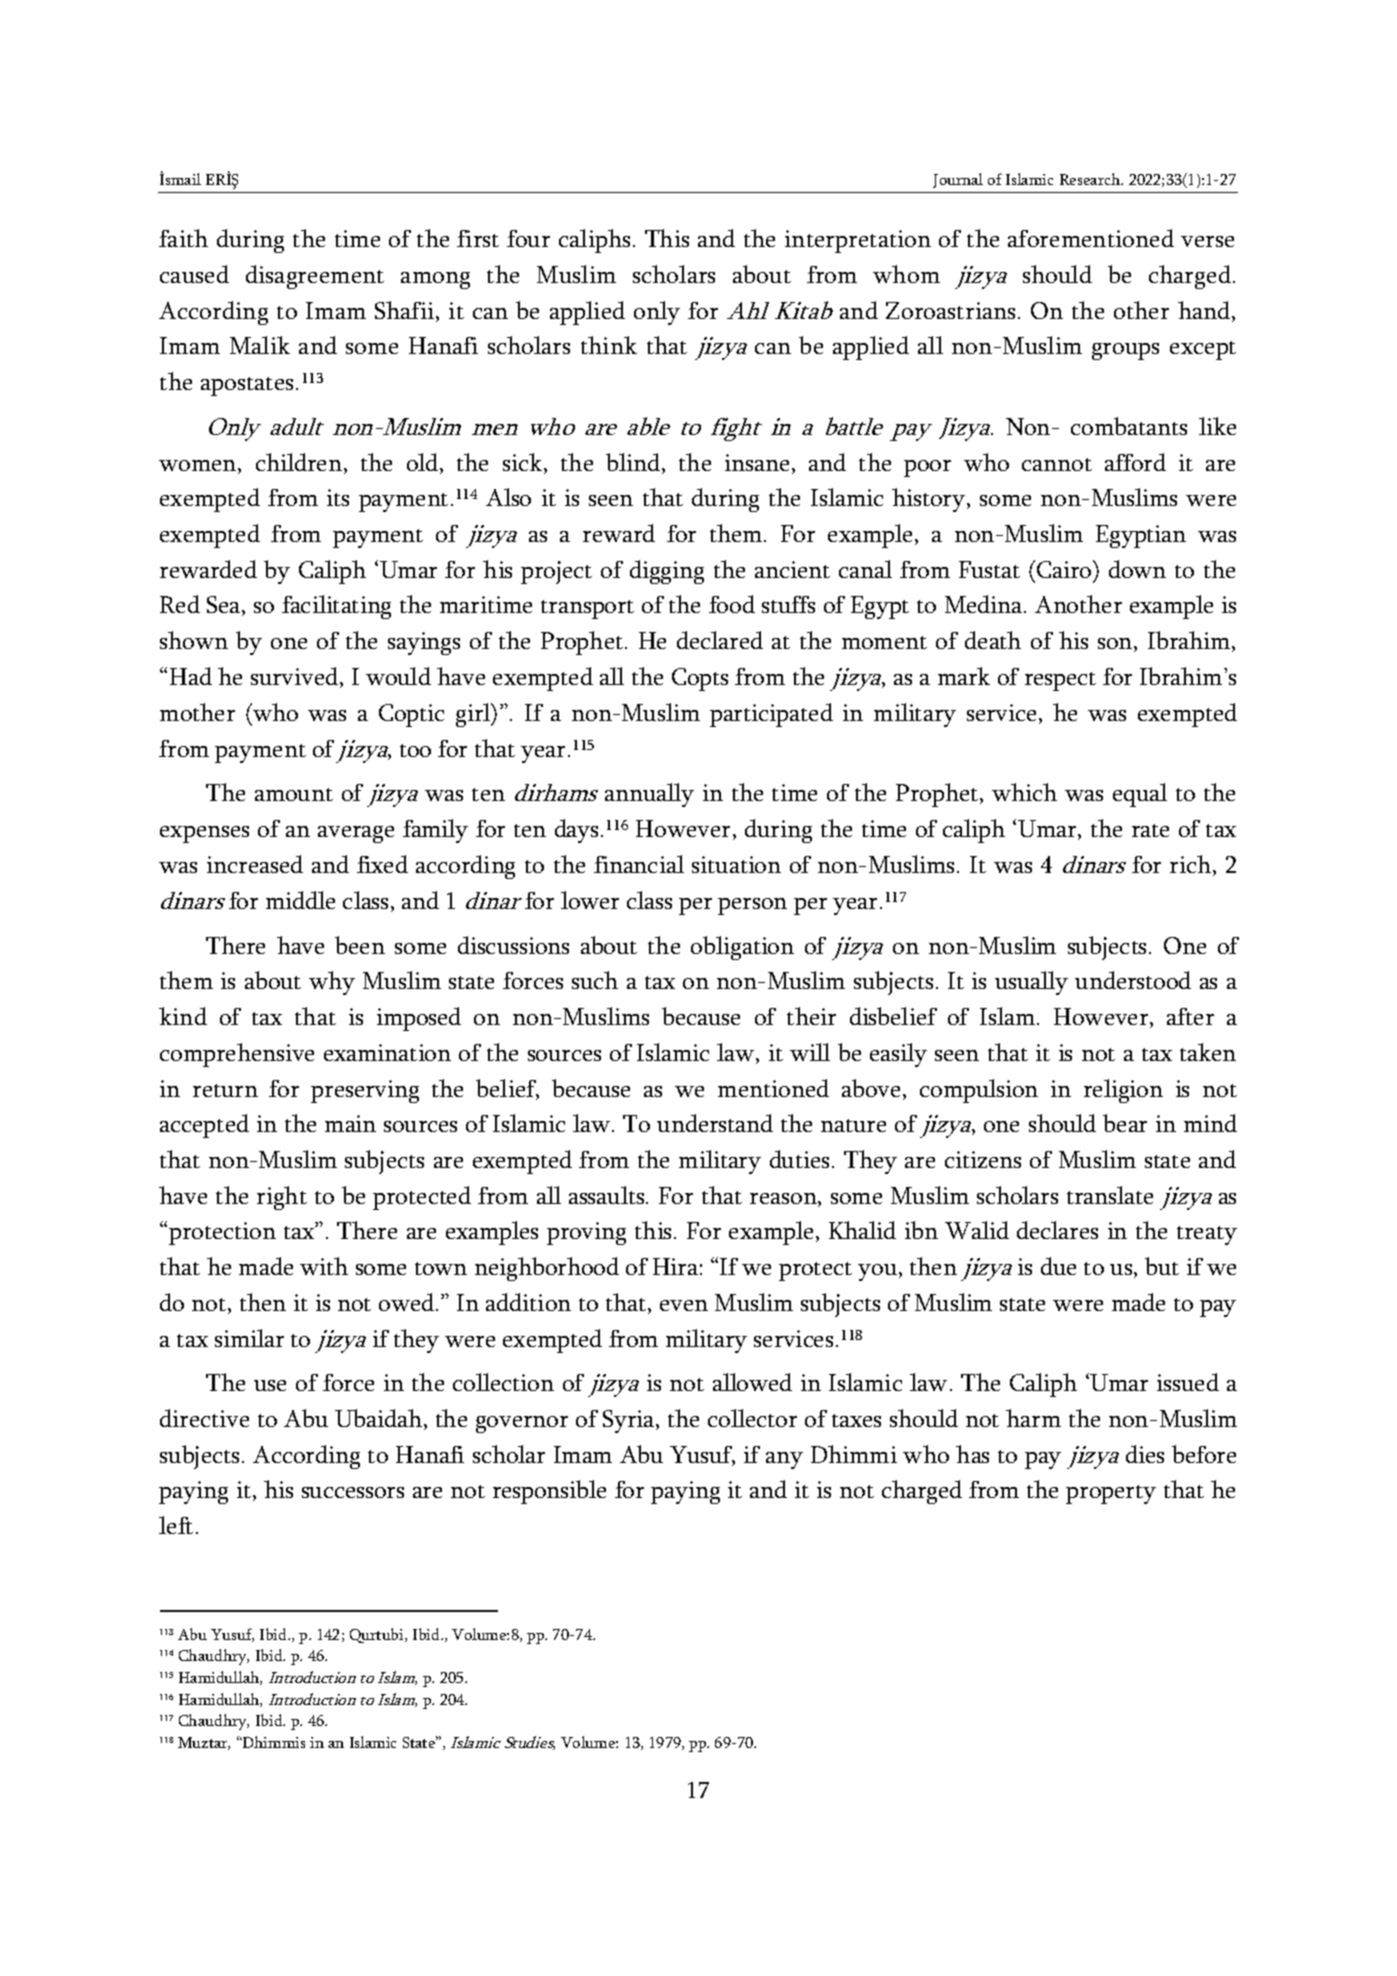 Image resolution: width=1397 pixels, height=1976 pixels. Describe the element at coordinates (1091, 179) in the page. I see `Research` at that location.
